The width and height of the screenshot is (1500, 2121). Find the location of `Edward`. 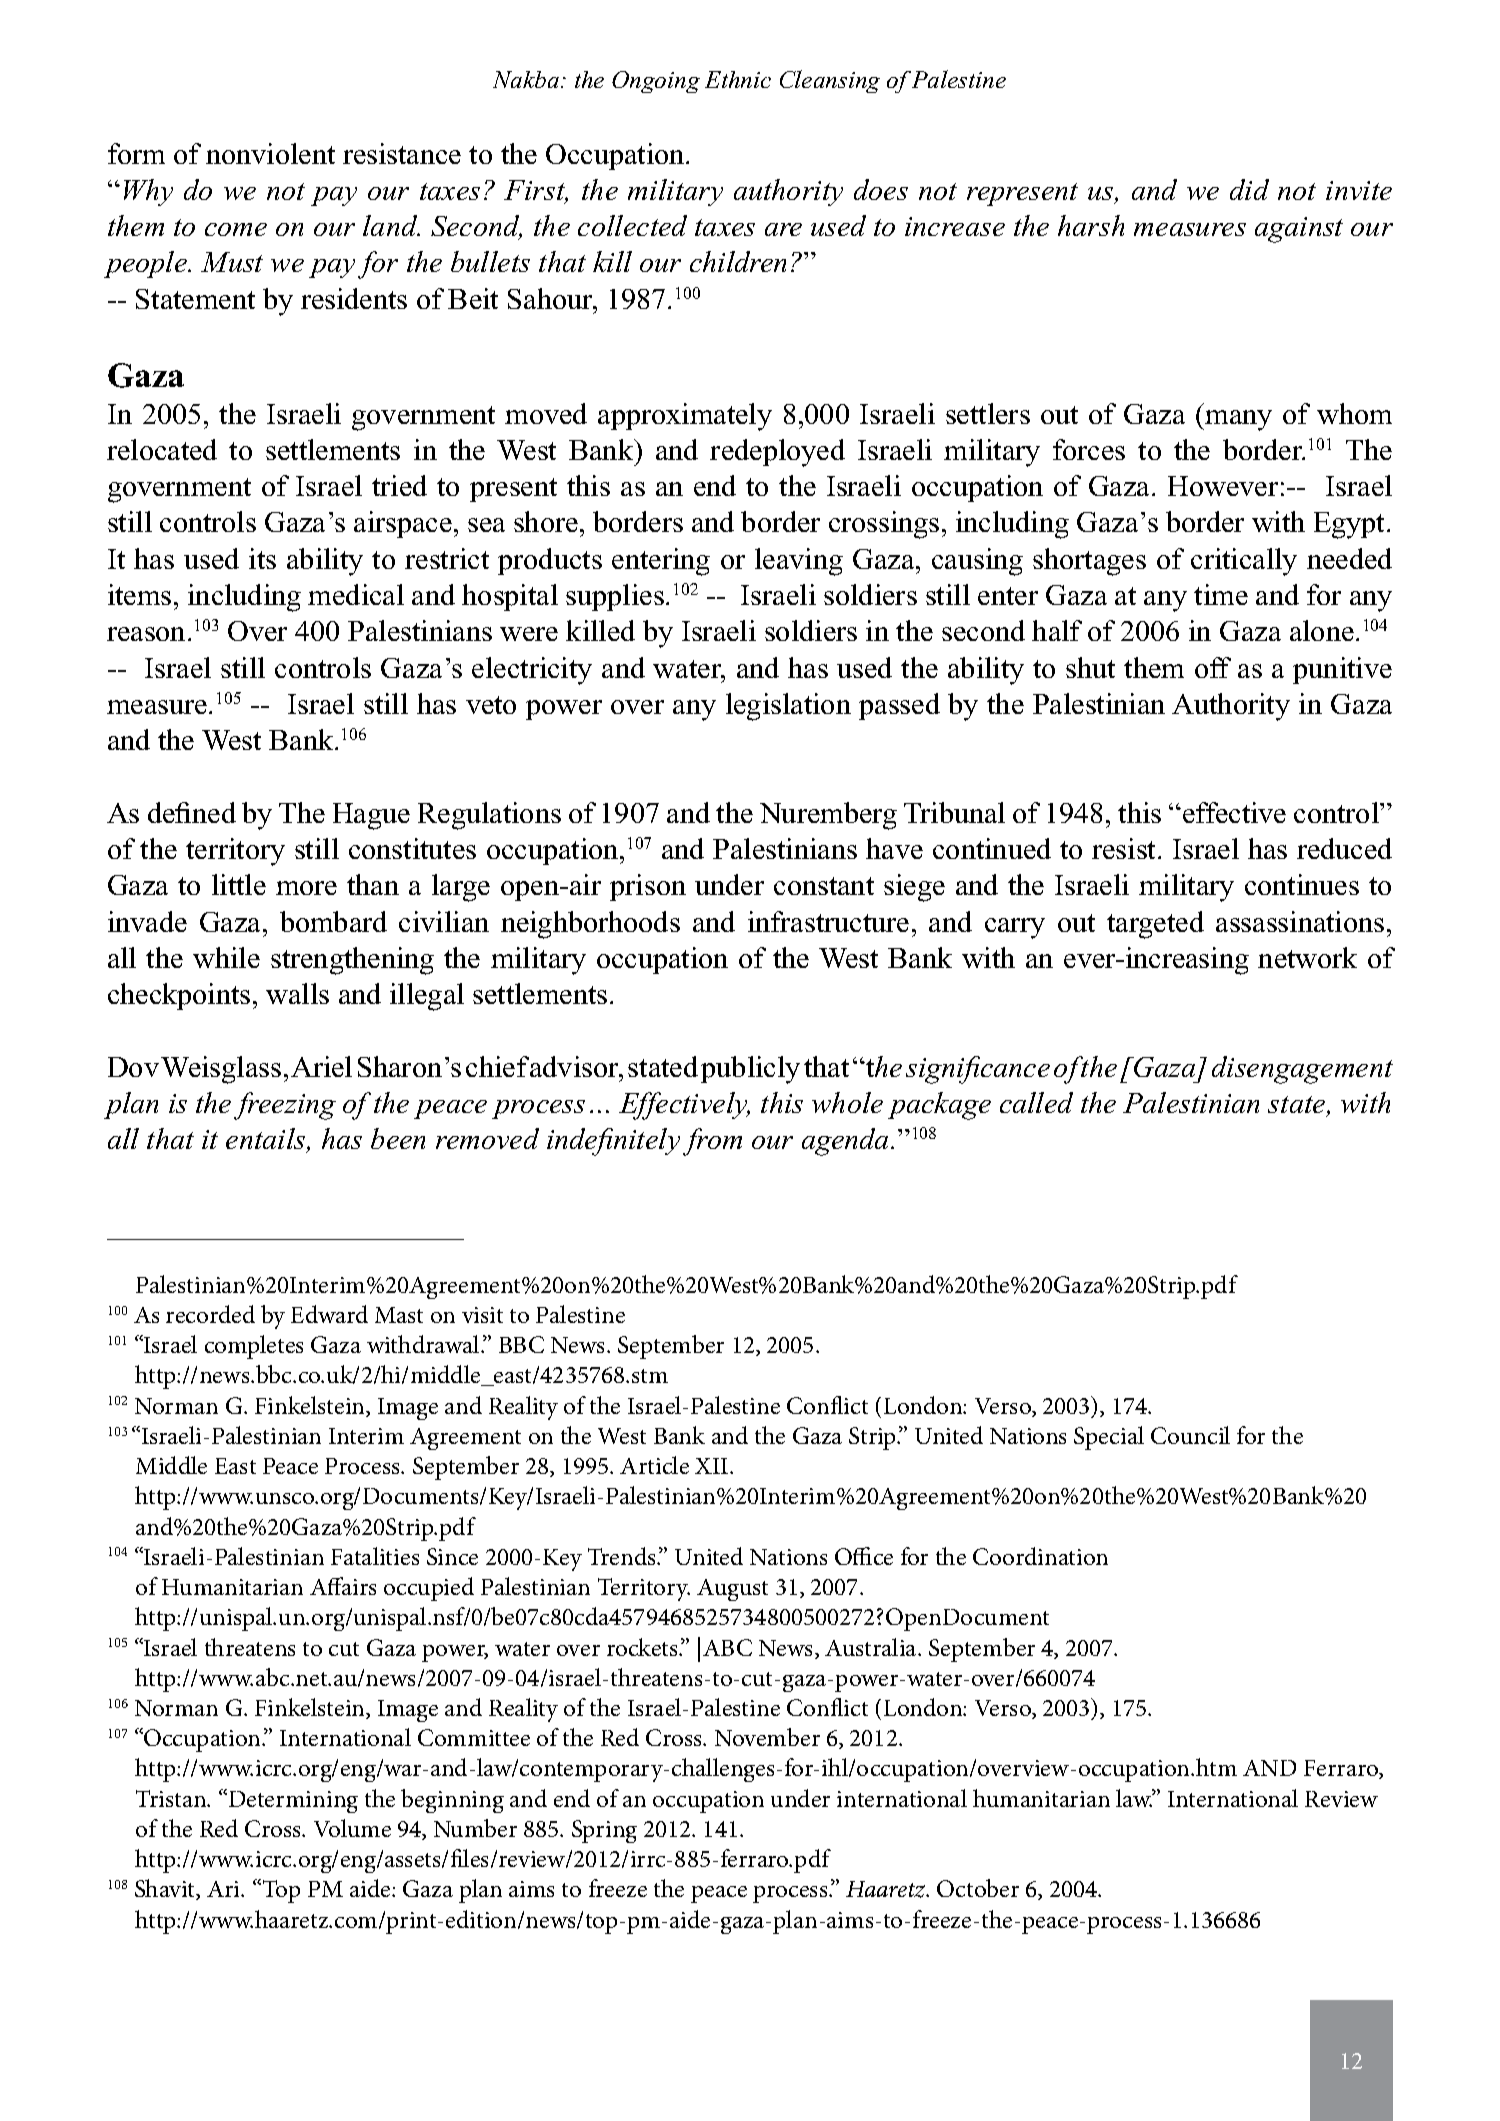

Edward is located at coordinates (329, 1314).
